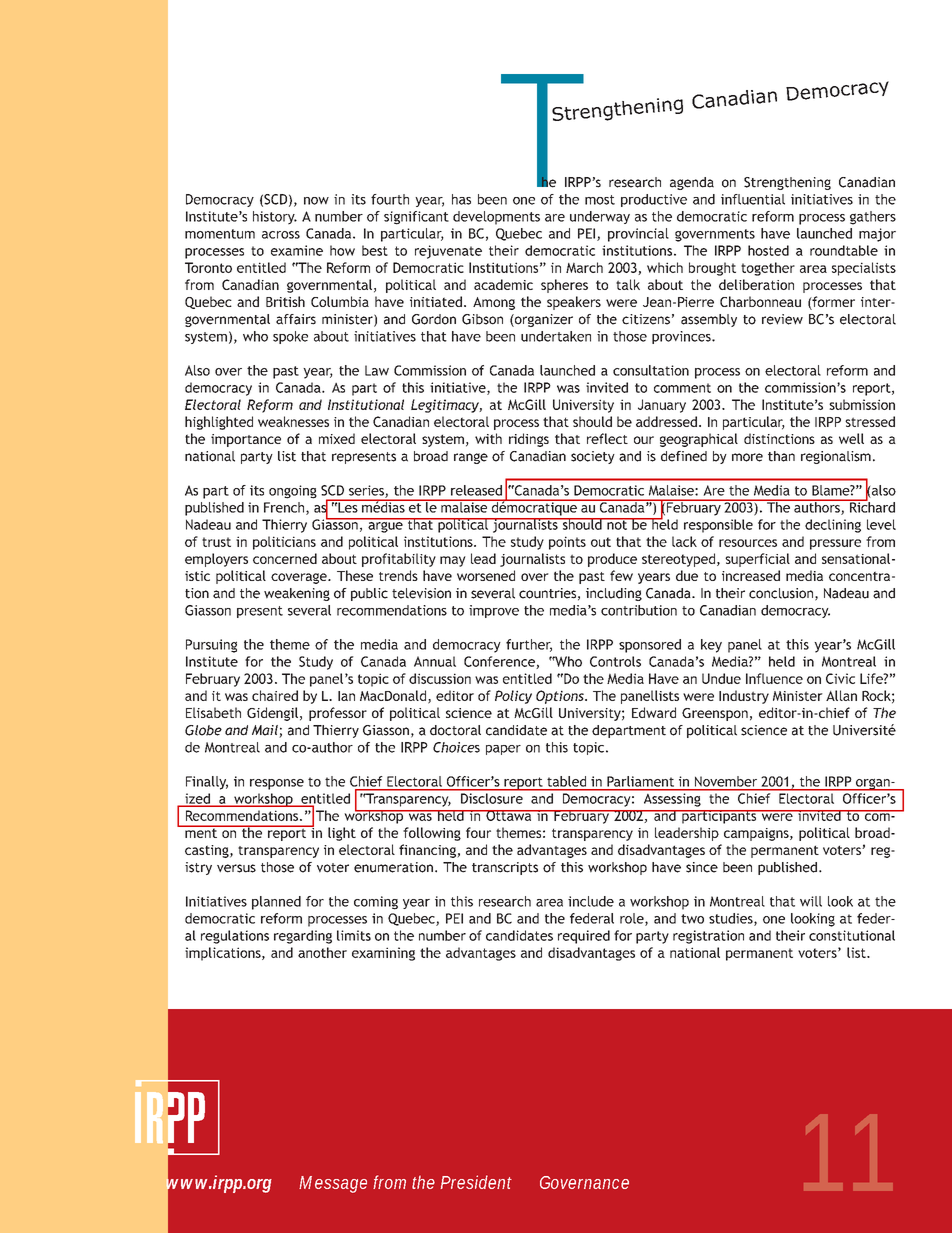 The width and height of the page is (952, 1233). What do you see at coordinates (275, 695) in the page?
I see `chaired` at bounding box center [275, 695].
